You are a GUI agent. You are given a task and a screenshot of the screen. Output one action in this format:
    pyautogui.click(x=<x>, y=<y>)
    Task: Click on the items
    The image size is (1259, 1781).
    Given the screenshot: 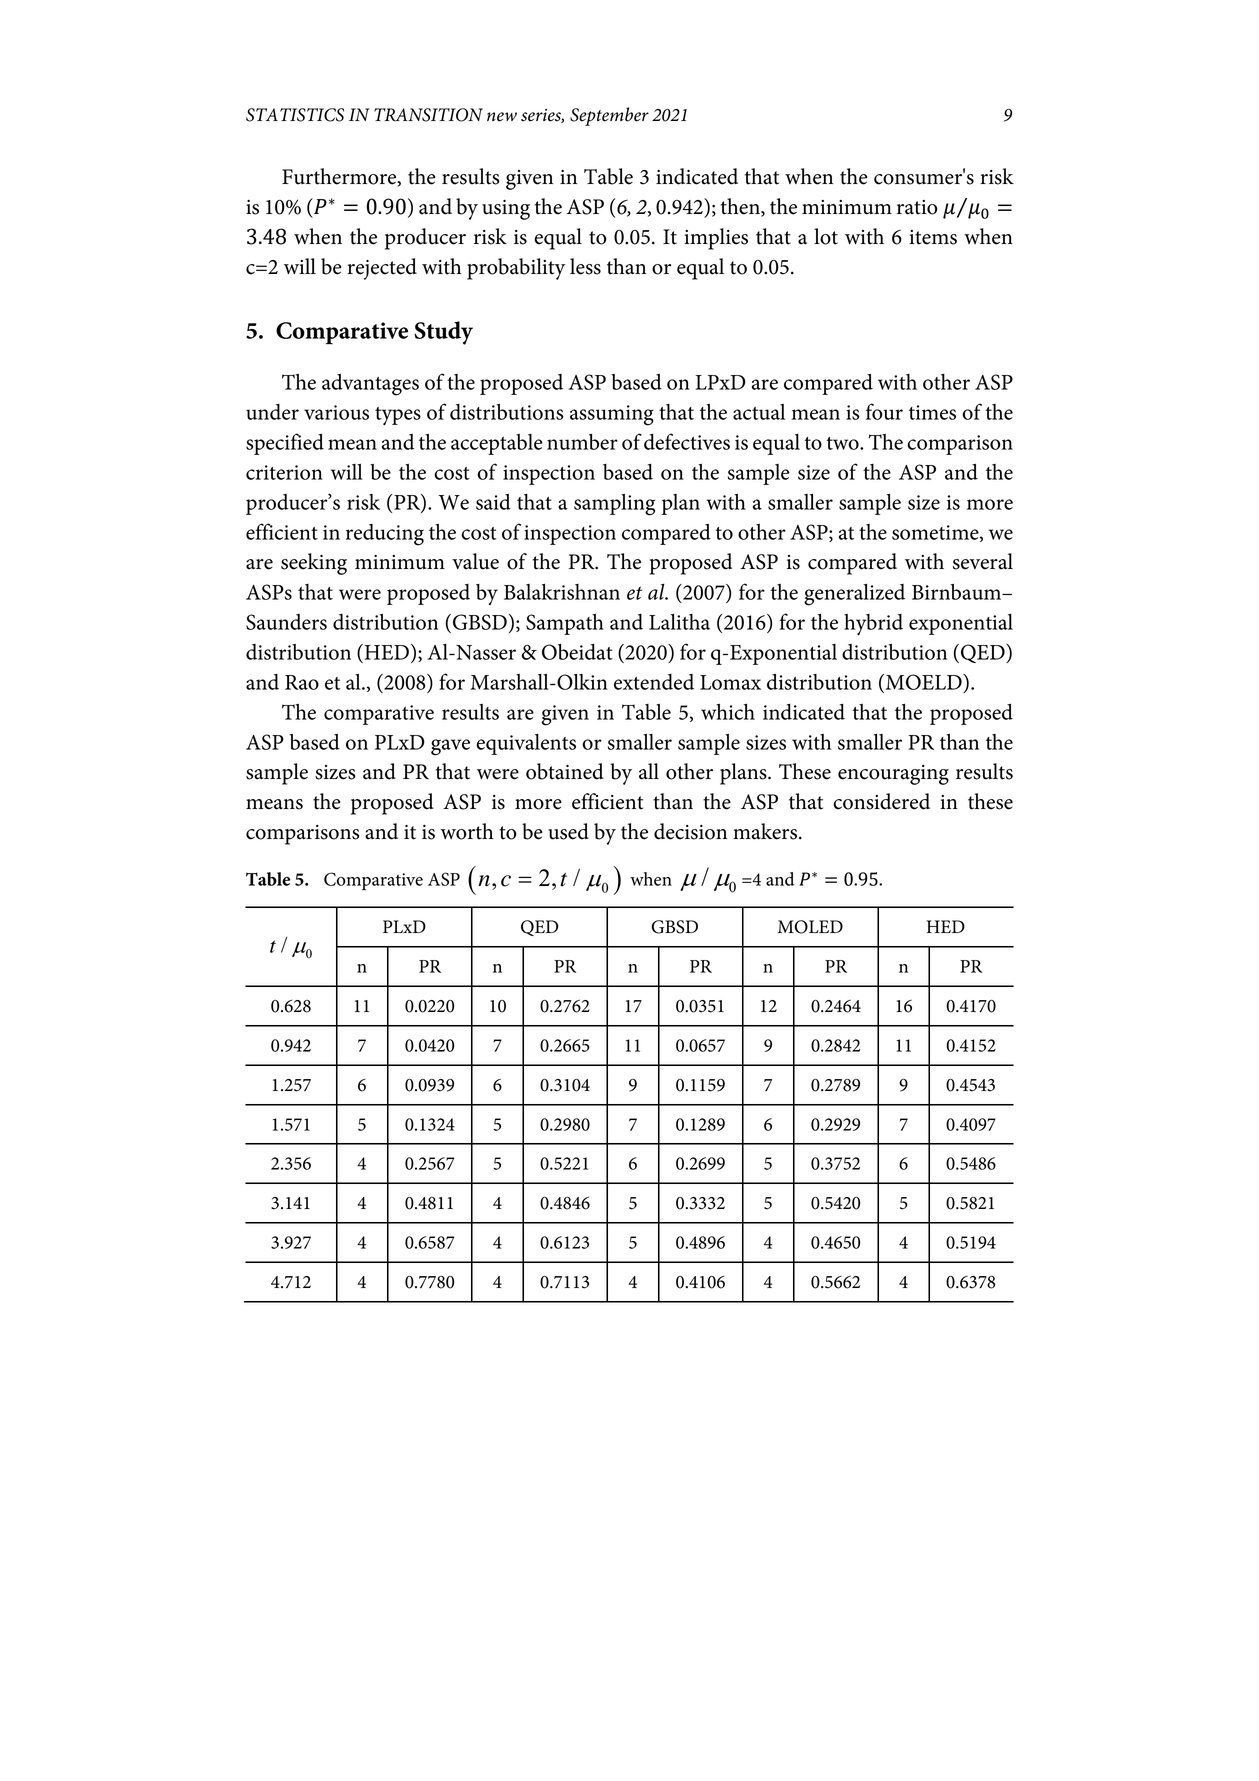 What is the action you would take?
    pyautogui.click(x=933, y=237)
